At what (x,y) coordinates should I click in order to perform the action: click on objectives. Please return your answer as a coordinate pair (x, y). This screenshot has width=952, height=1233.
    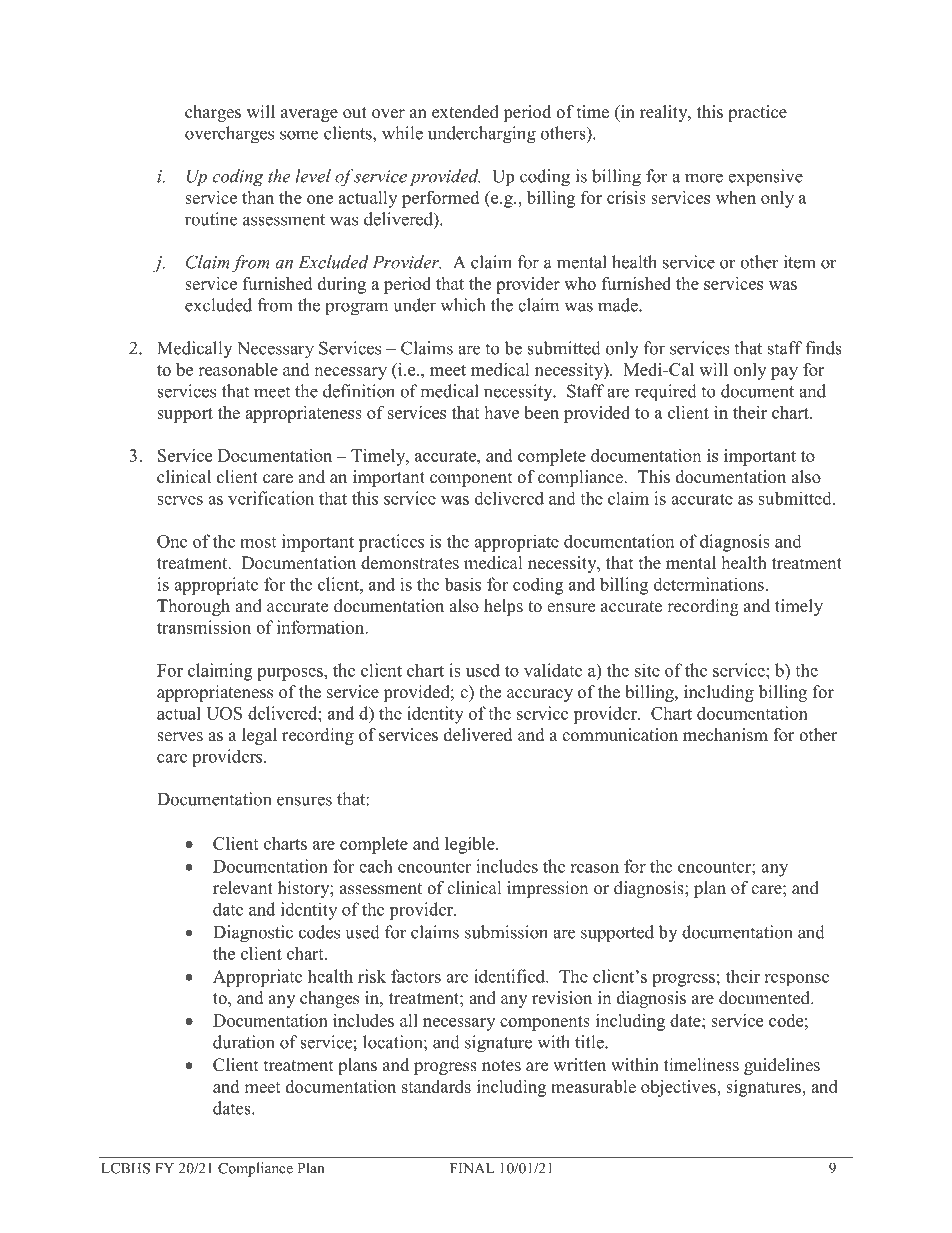
    Looking at the image, I should click on (679, 1088).
